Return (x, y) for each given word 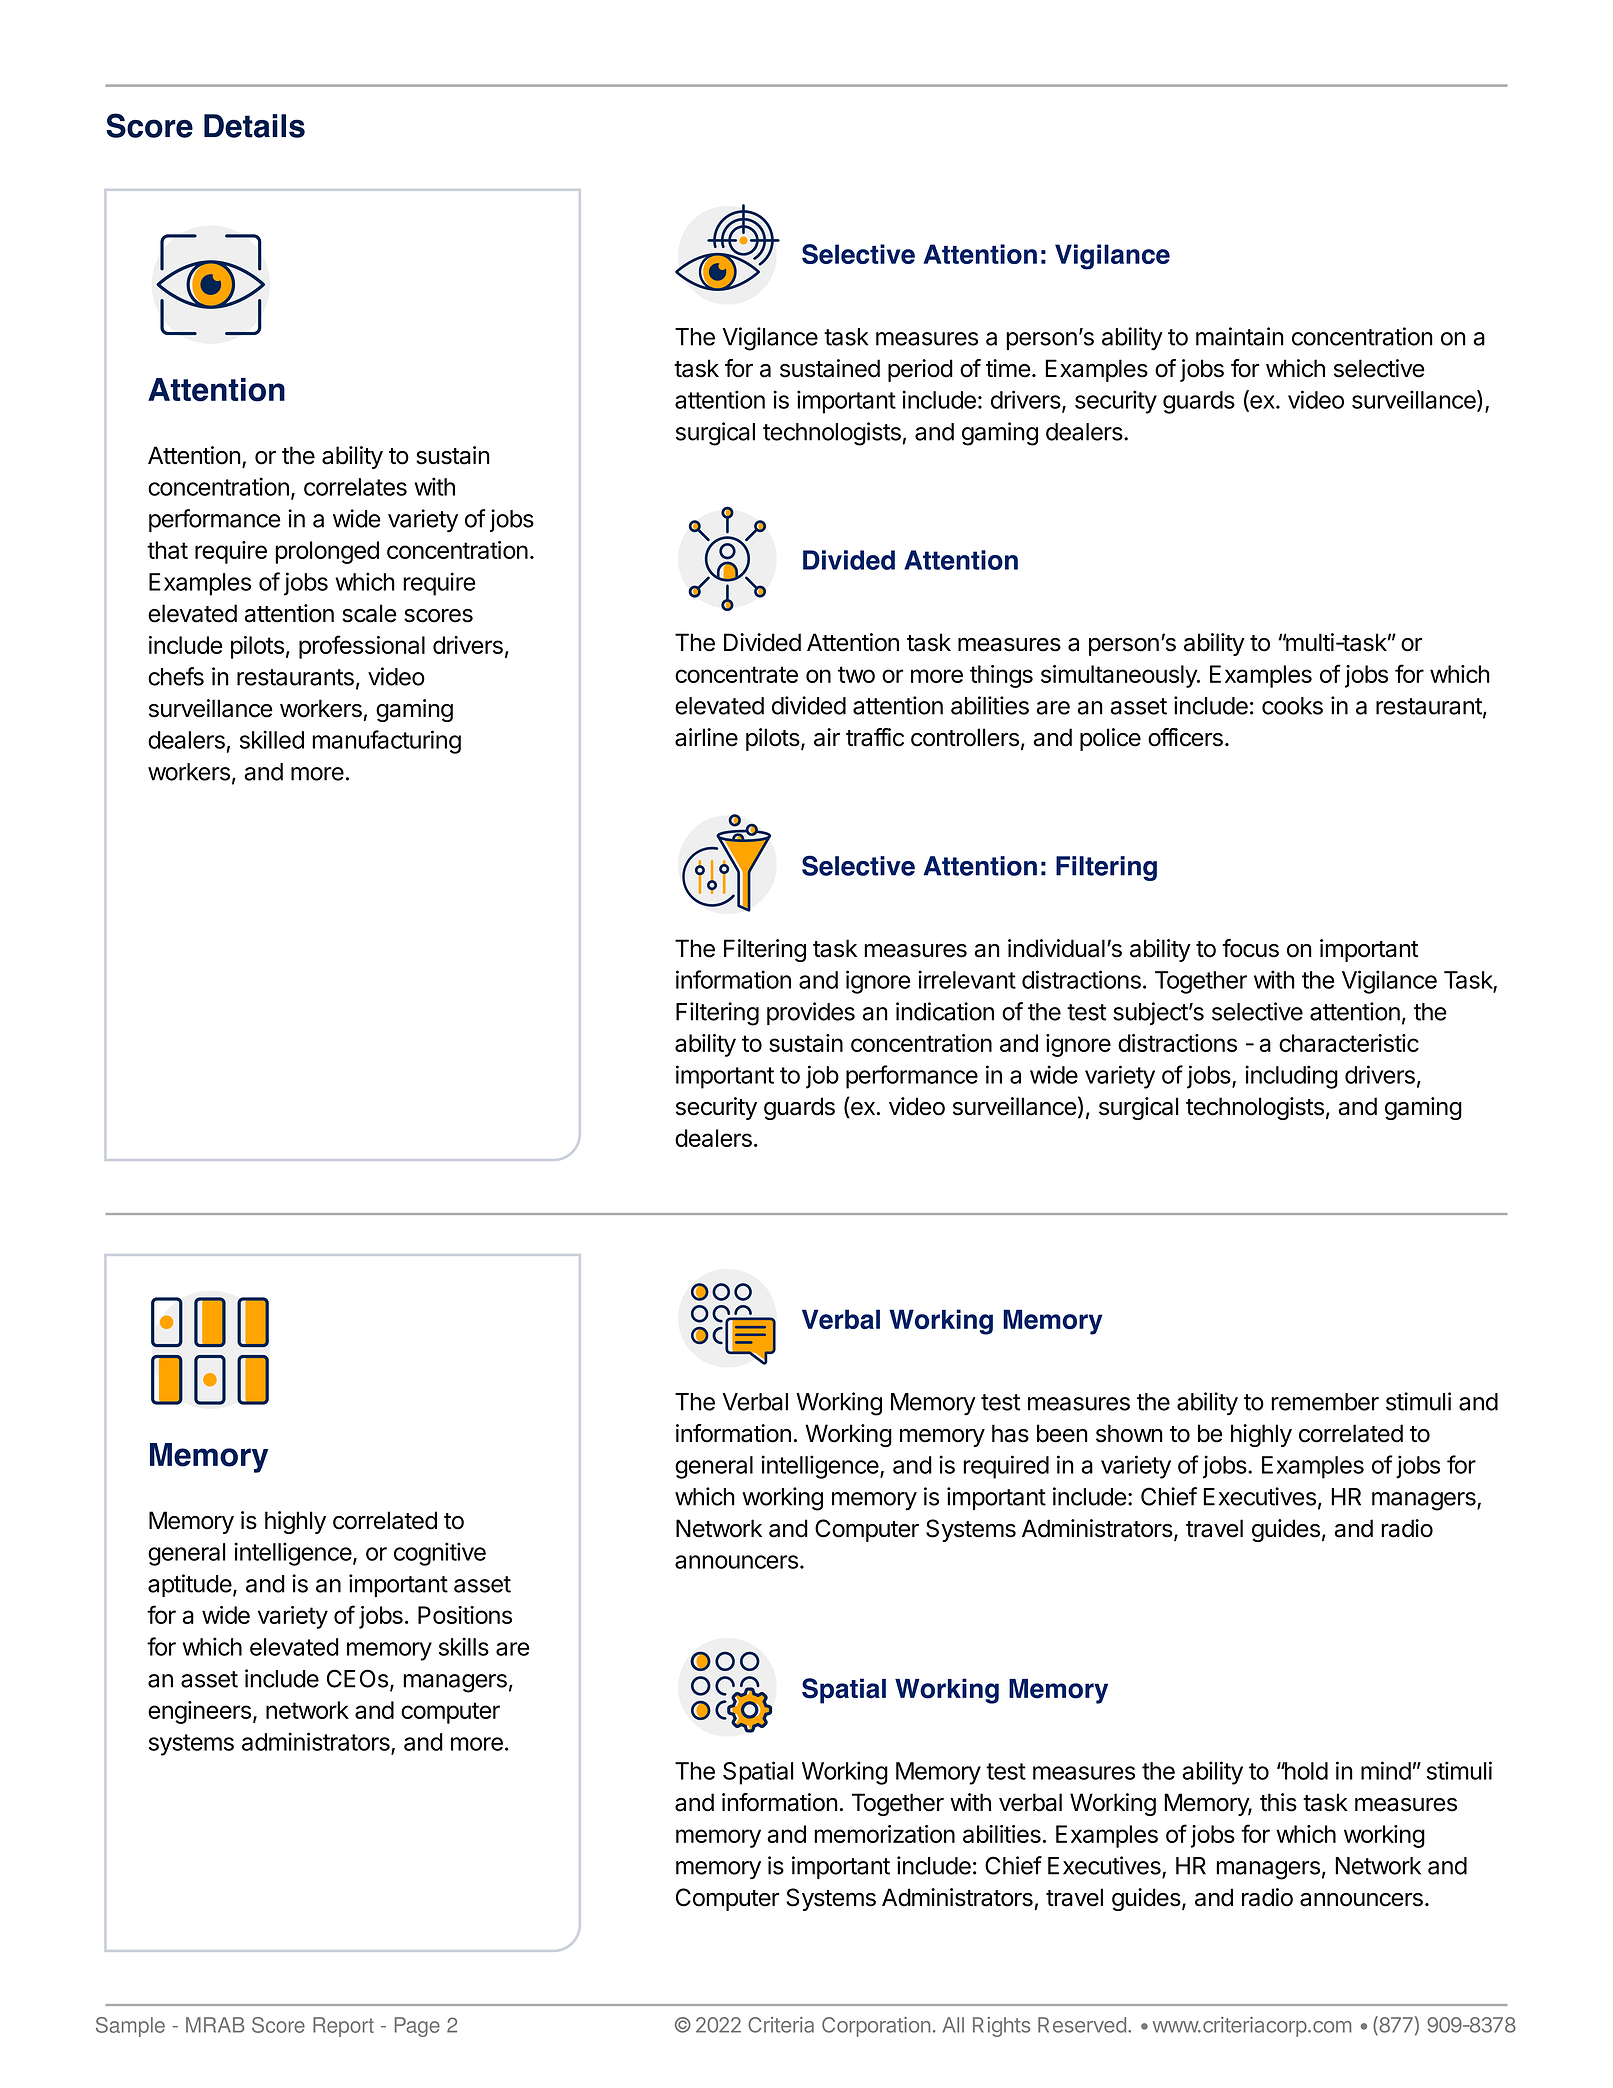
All (953, 2025)
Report (343, 2027)
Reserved (1082, 2025)
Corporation (876, 2027)
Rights (1001, 2027)
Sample (130, 2027)
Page (417, 2027)
